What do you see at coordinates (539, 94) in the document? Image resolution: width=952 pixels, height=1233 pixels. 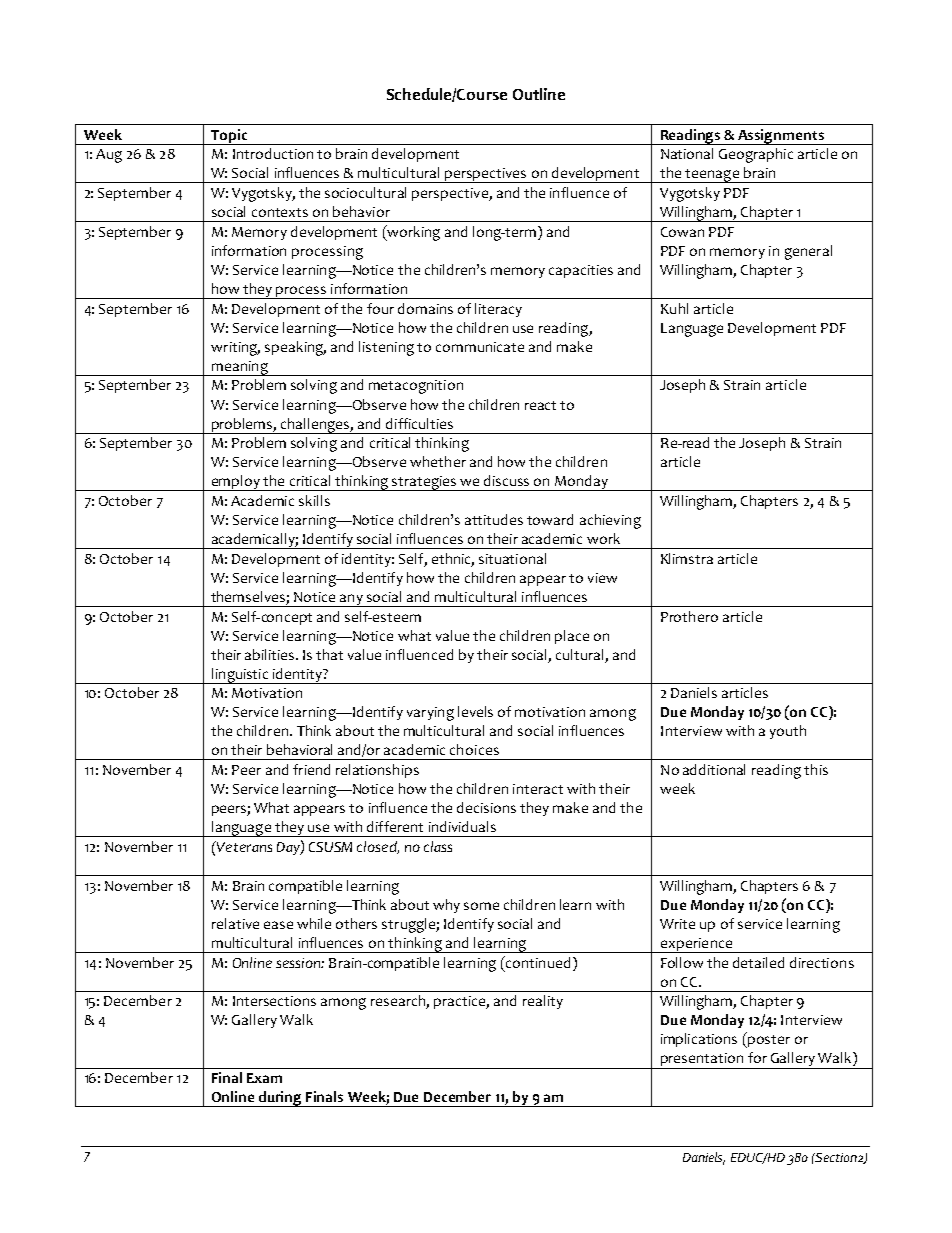 I see `Outline` at bounding box center [539, 94].
